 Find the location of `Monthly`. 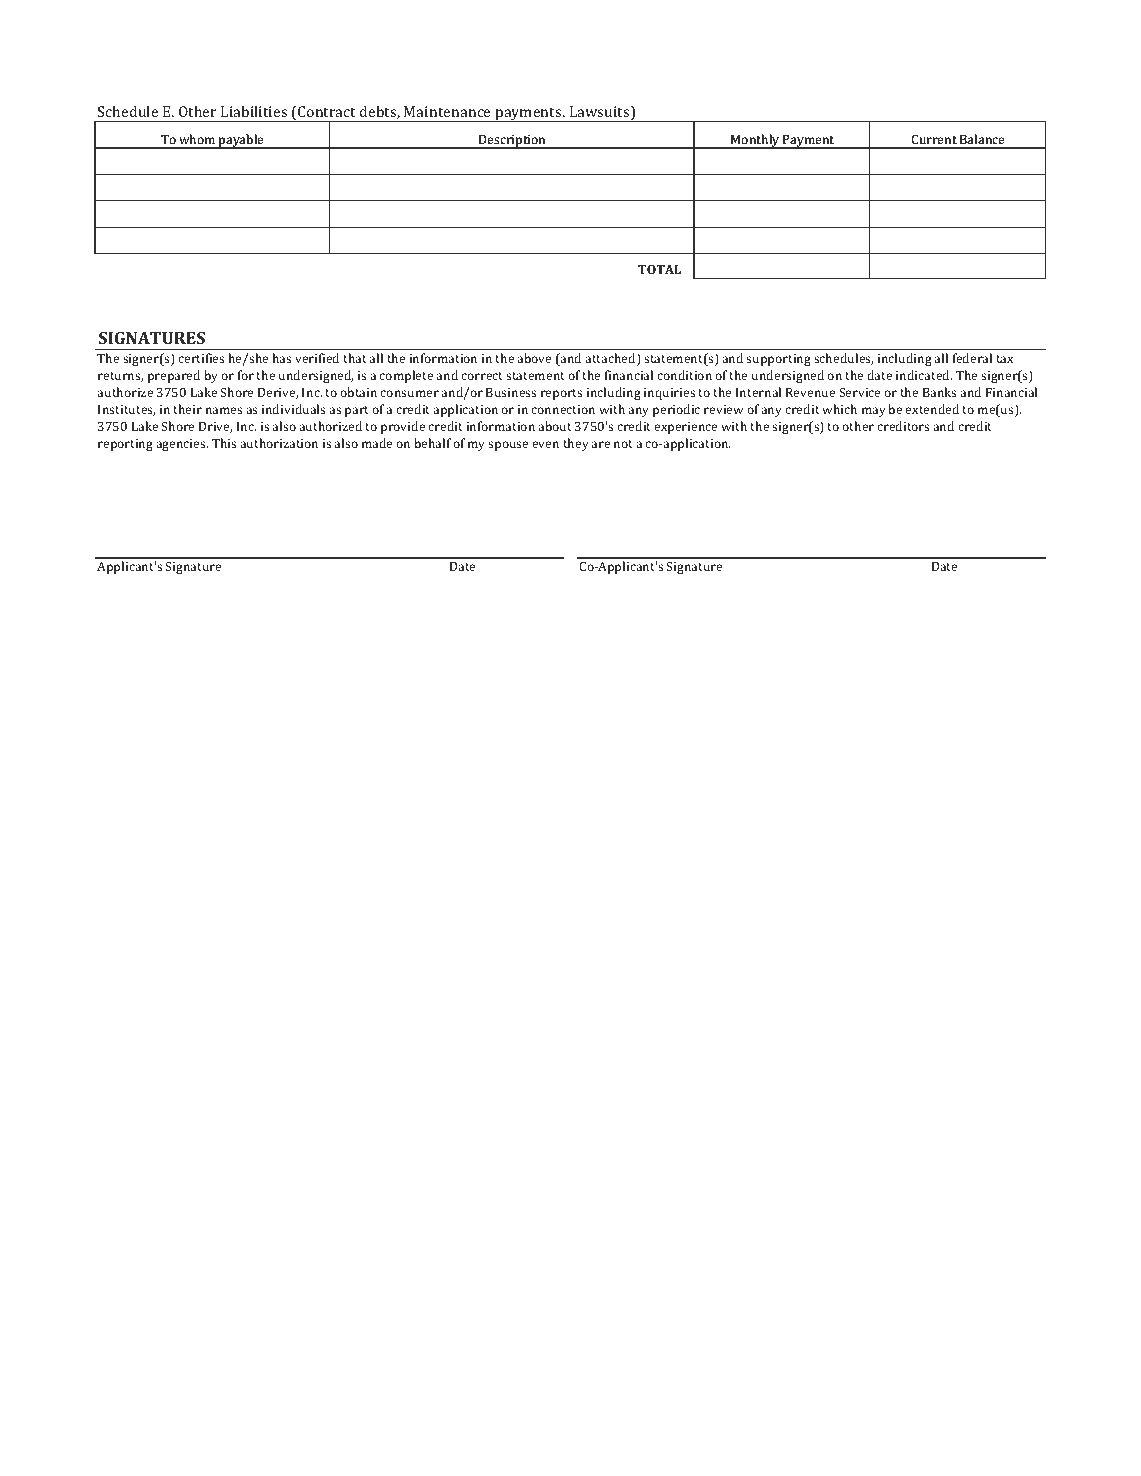

Monthly is located at coordinates (755, 141).
